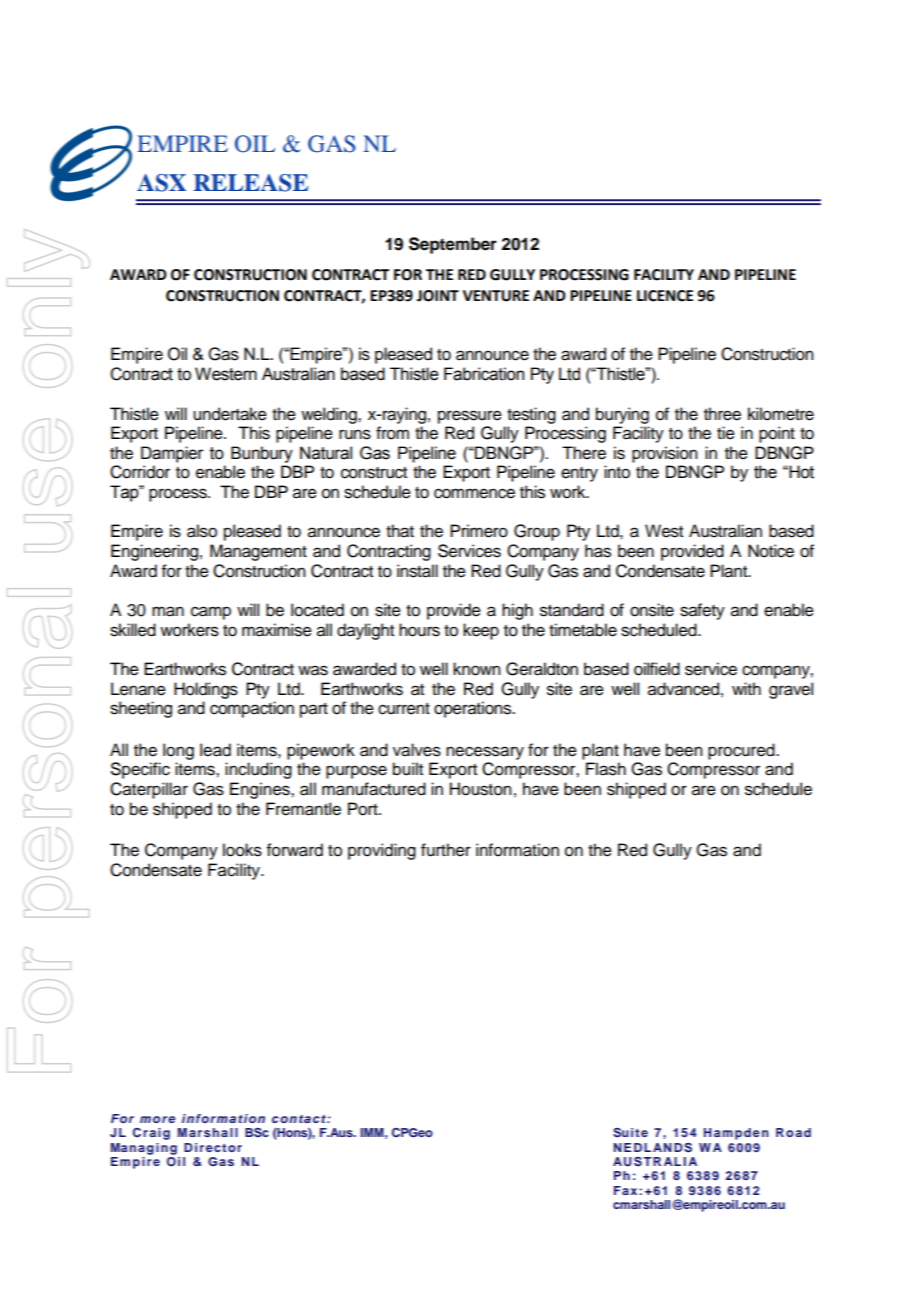 The width and height of the page is (924, 1308). What do you see at coordinates (261, 790) in the page?
I see `Engines` at bounding box center [261, 790].
